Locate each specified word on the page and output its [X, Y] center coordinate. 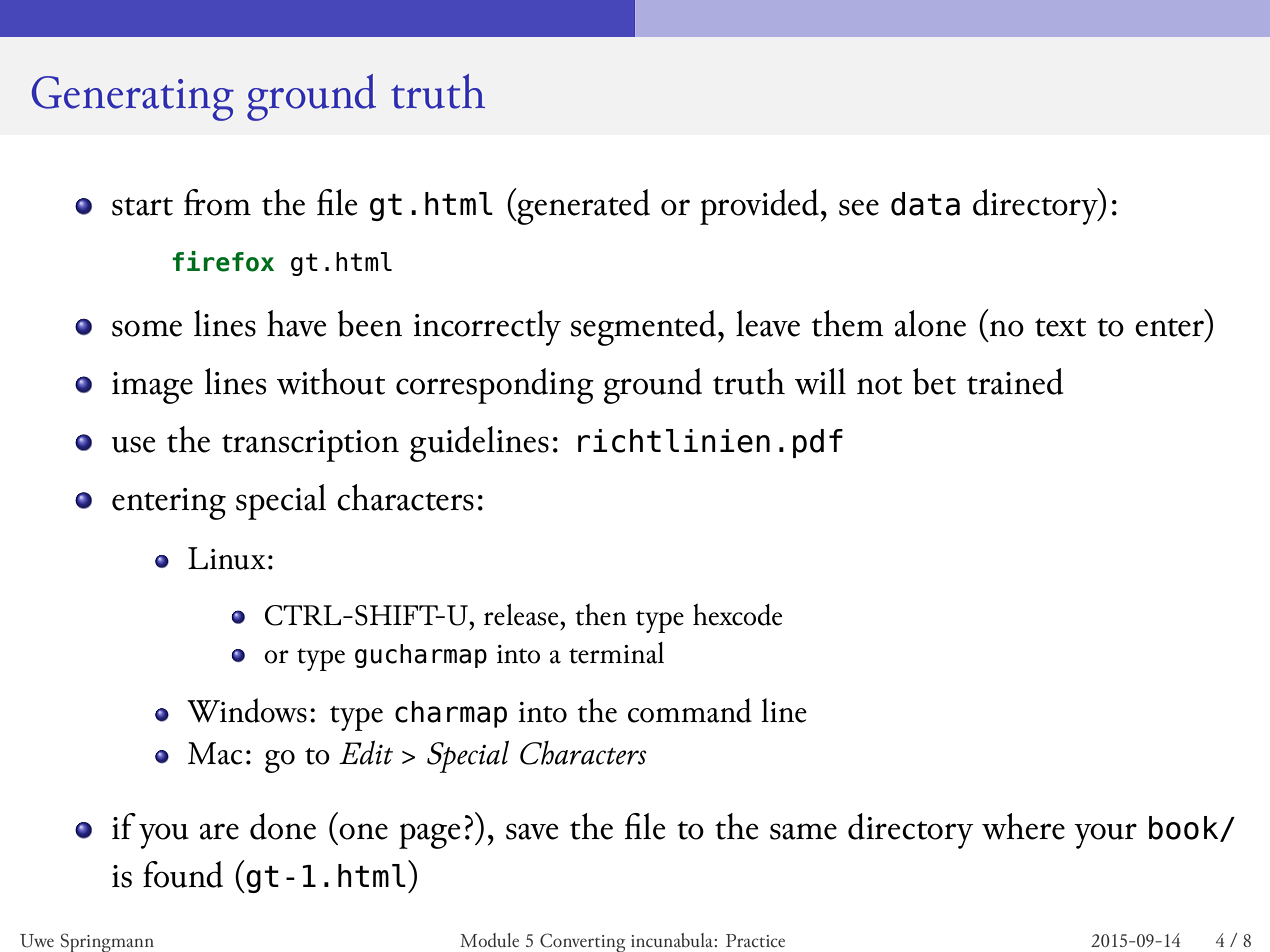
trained [1015, 381]
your [1105, 836]
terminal [616, 653]
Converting [582, 942]
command [690, 710]
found [183, 874]
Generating [133, 98]
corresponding [495, 386]
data [925, 204]
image [152, 388]
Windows [247, 710]
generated [583, 206]
